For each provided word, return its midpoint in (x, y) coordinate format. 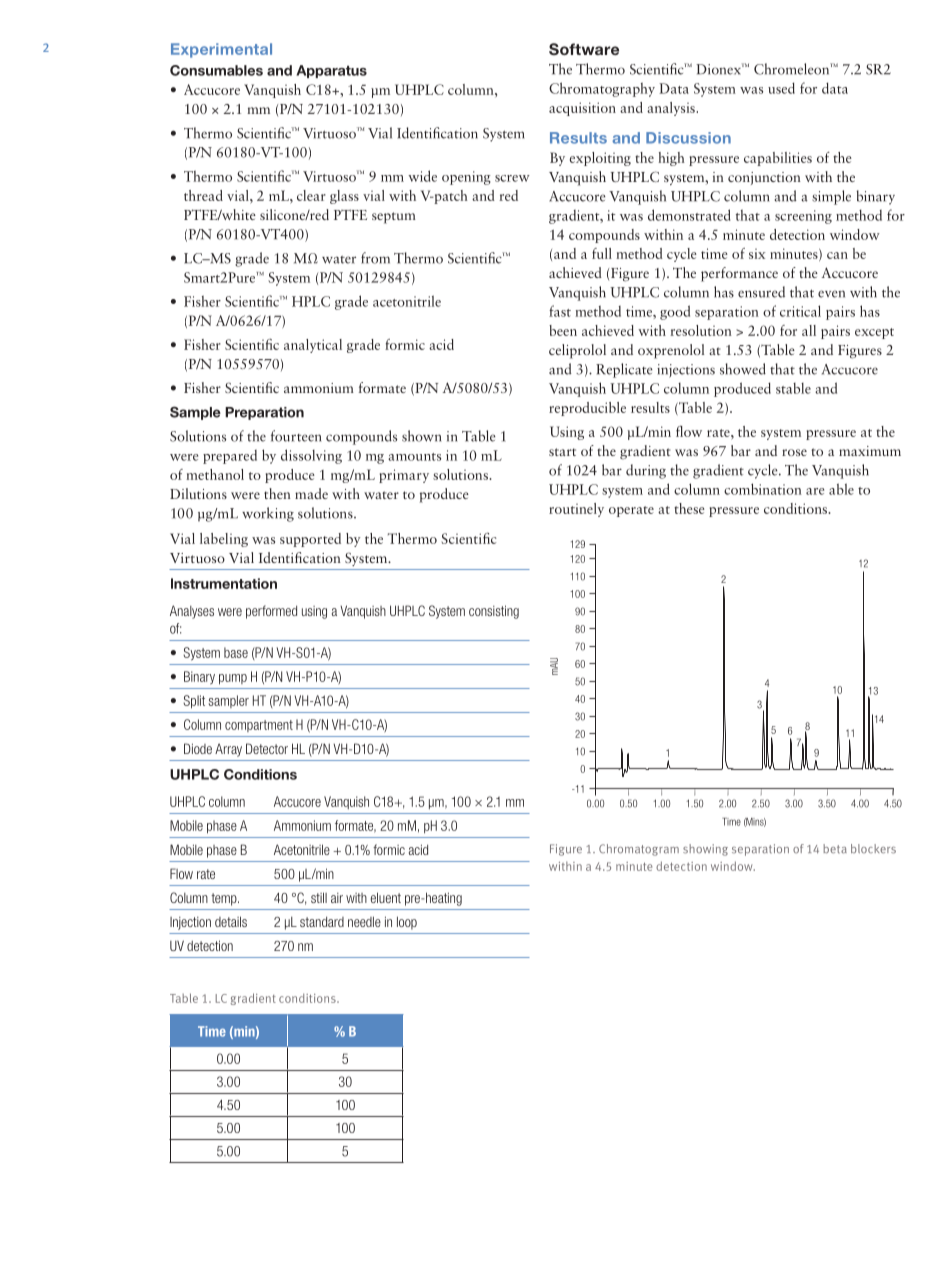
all (809, 330)
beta (835, 849)
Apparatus (331, 71)
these (689, 508)
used (781, 88)
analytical (313, 346)
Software (584, 49)
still (319, 897)
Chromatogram (639, 850)
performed (271, 612)
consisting (494, 612)
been (563, 330)
